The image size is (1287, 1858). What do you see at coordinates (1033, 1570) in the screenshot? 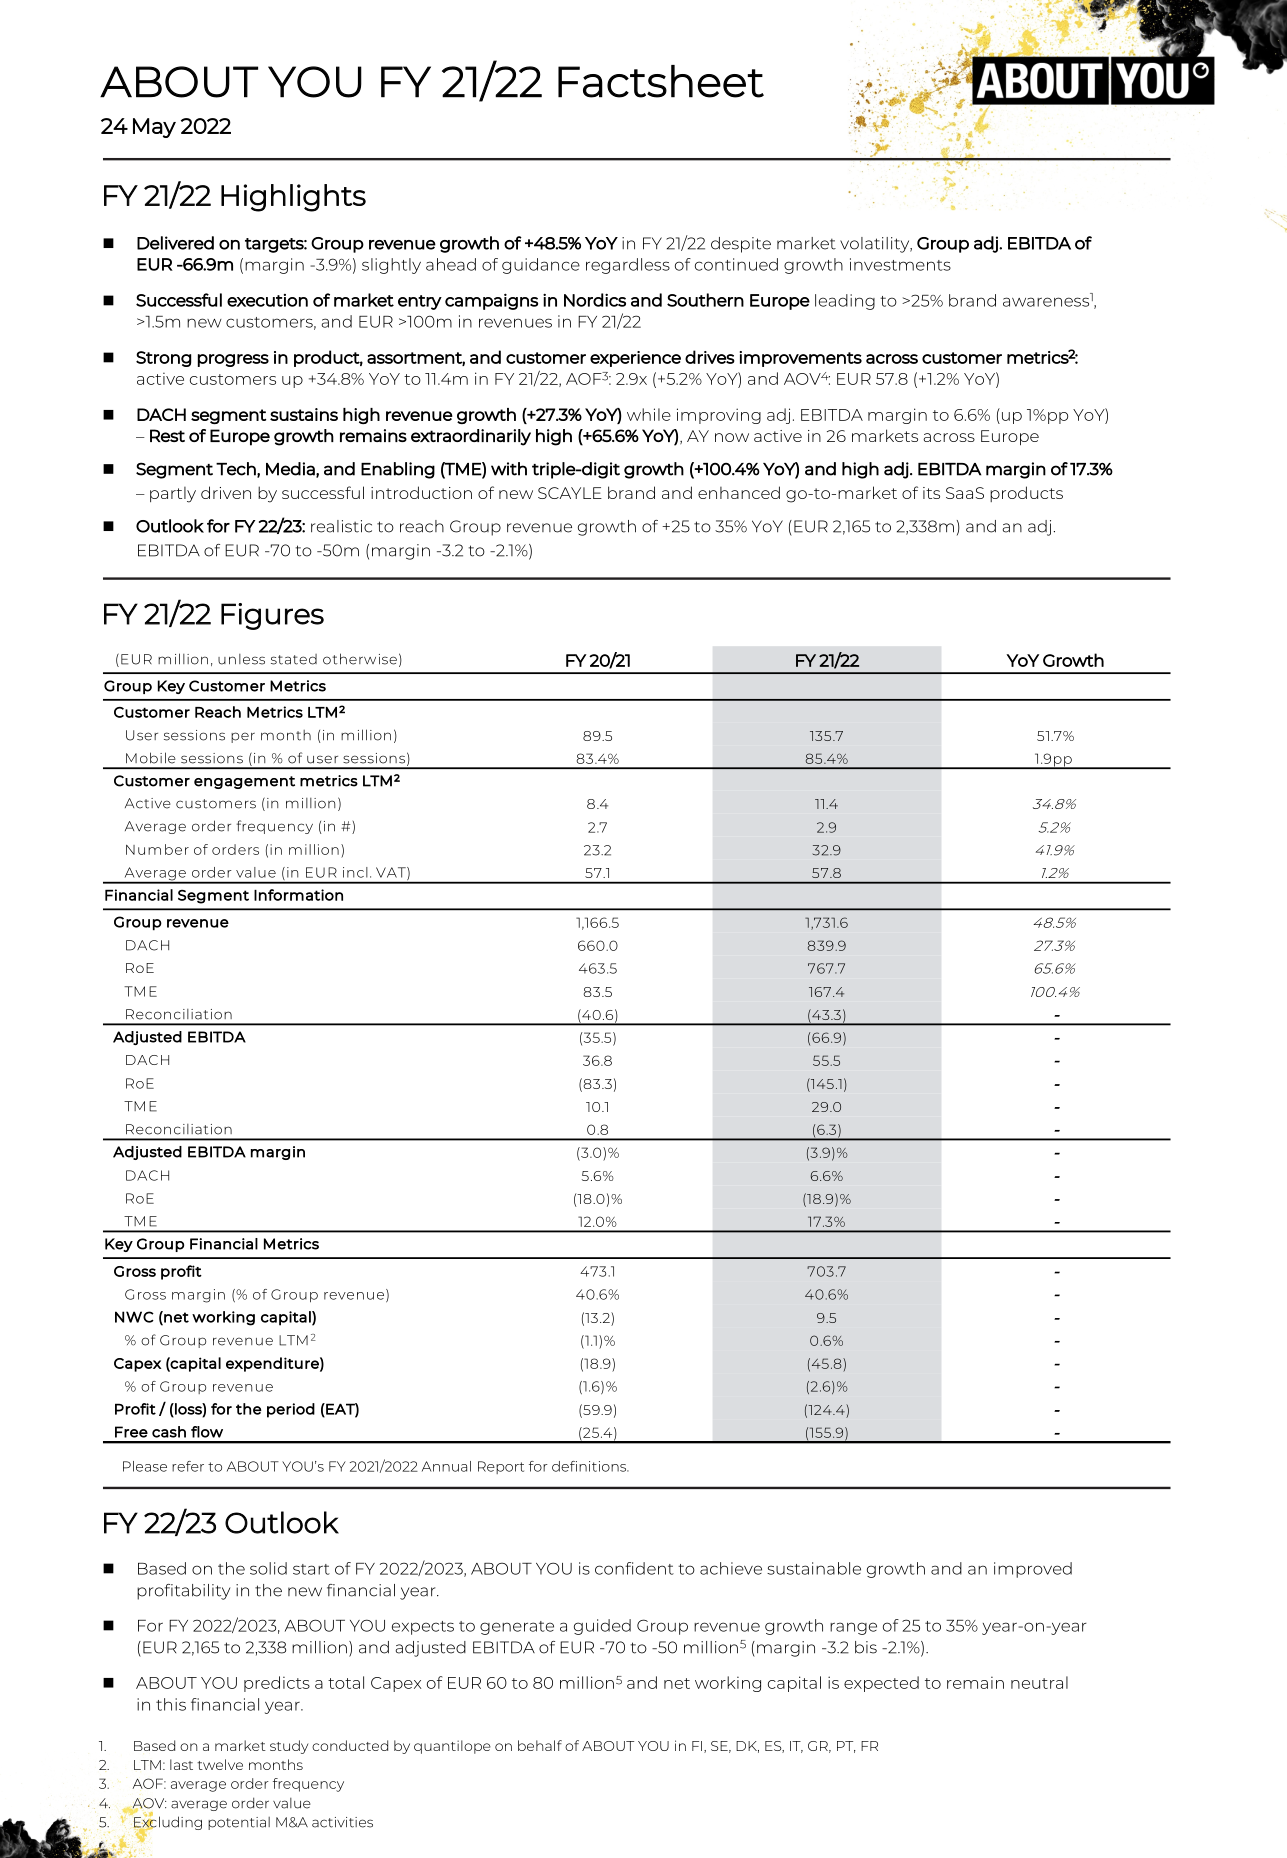
I see `improved` at bounding box center [1033, 1570].
